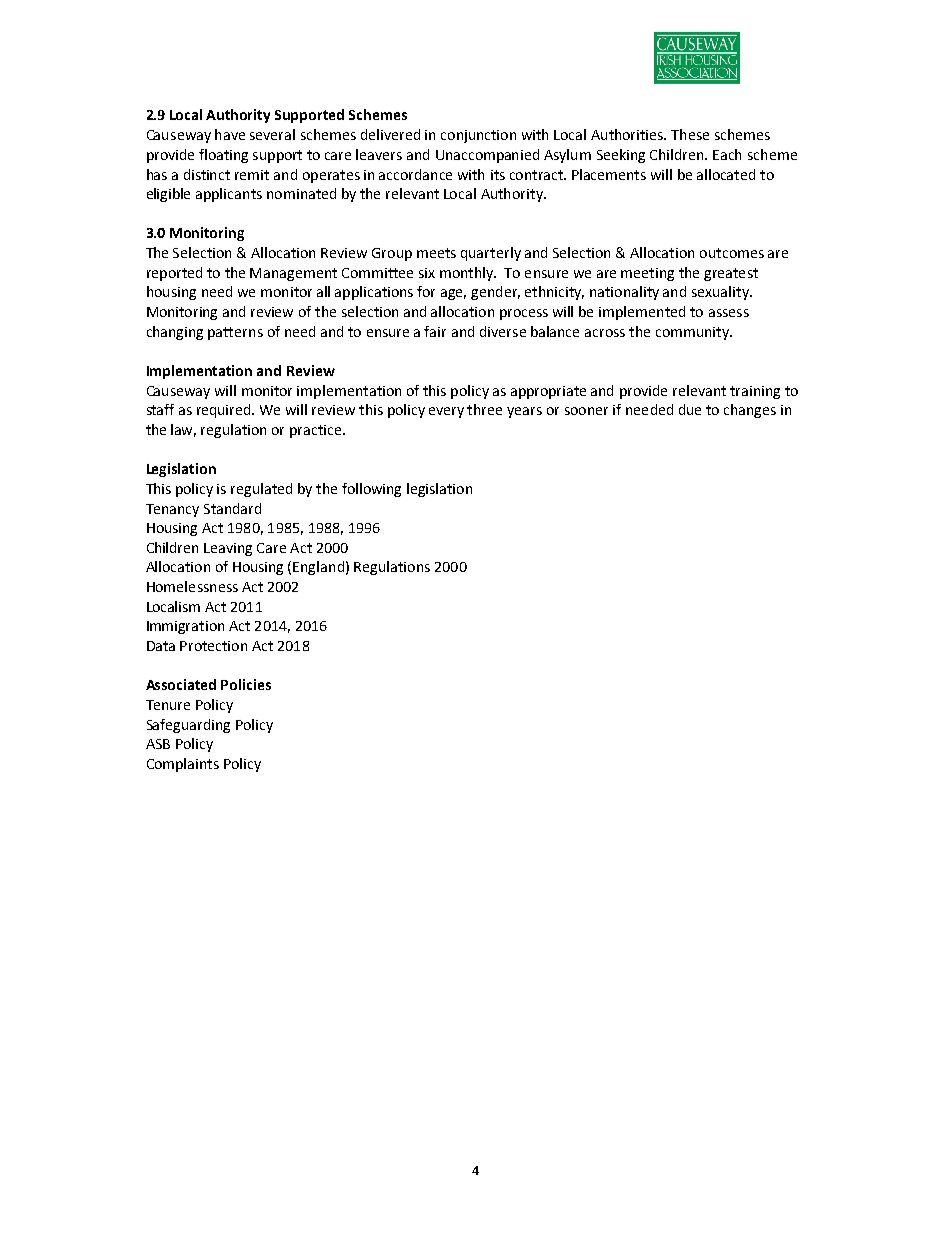 The image size is (952, 1233). I want to click on These, so click(690, 134).
